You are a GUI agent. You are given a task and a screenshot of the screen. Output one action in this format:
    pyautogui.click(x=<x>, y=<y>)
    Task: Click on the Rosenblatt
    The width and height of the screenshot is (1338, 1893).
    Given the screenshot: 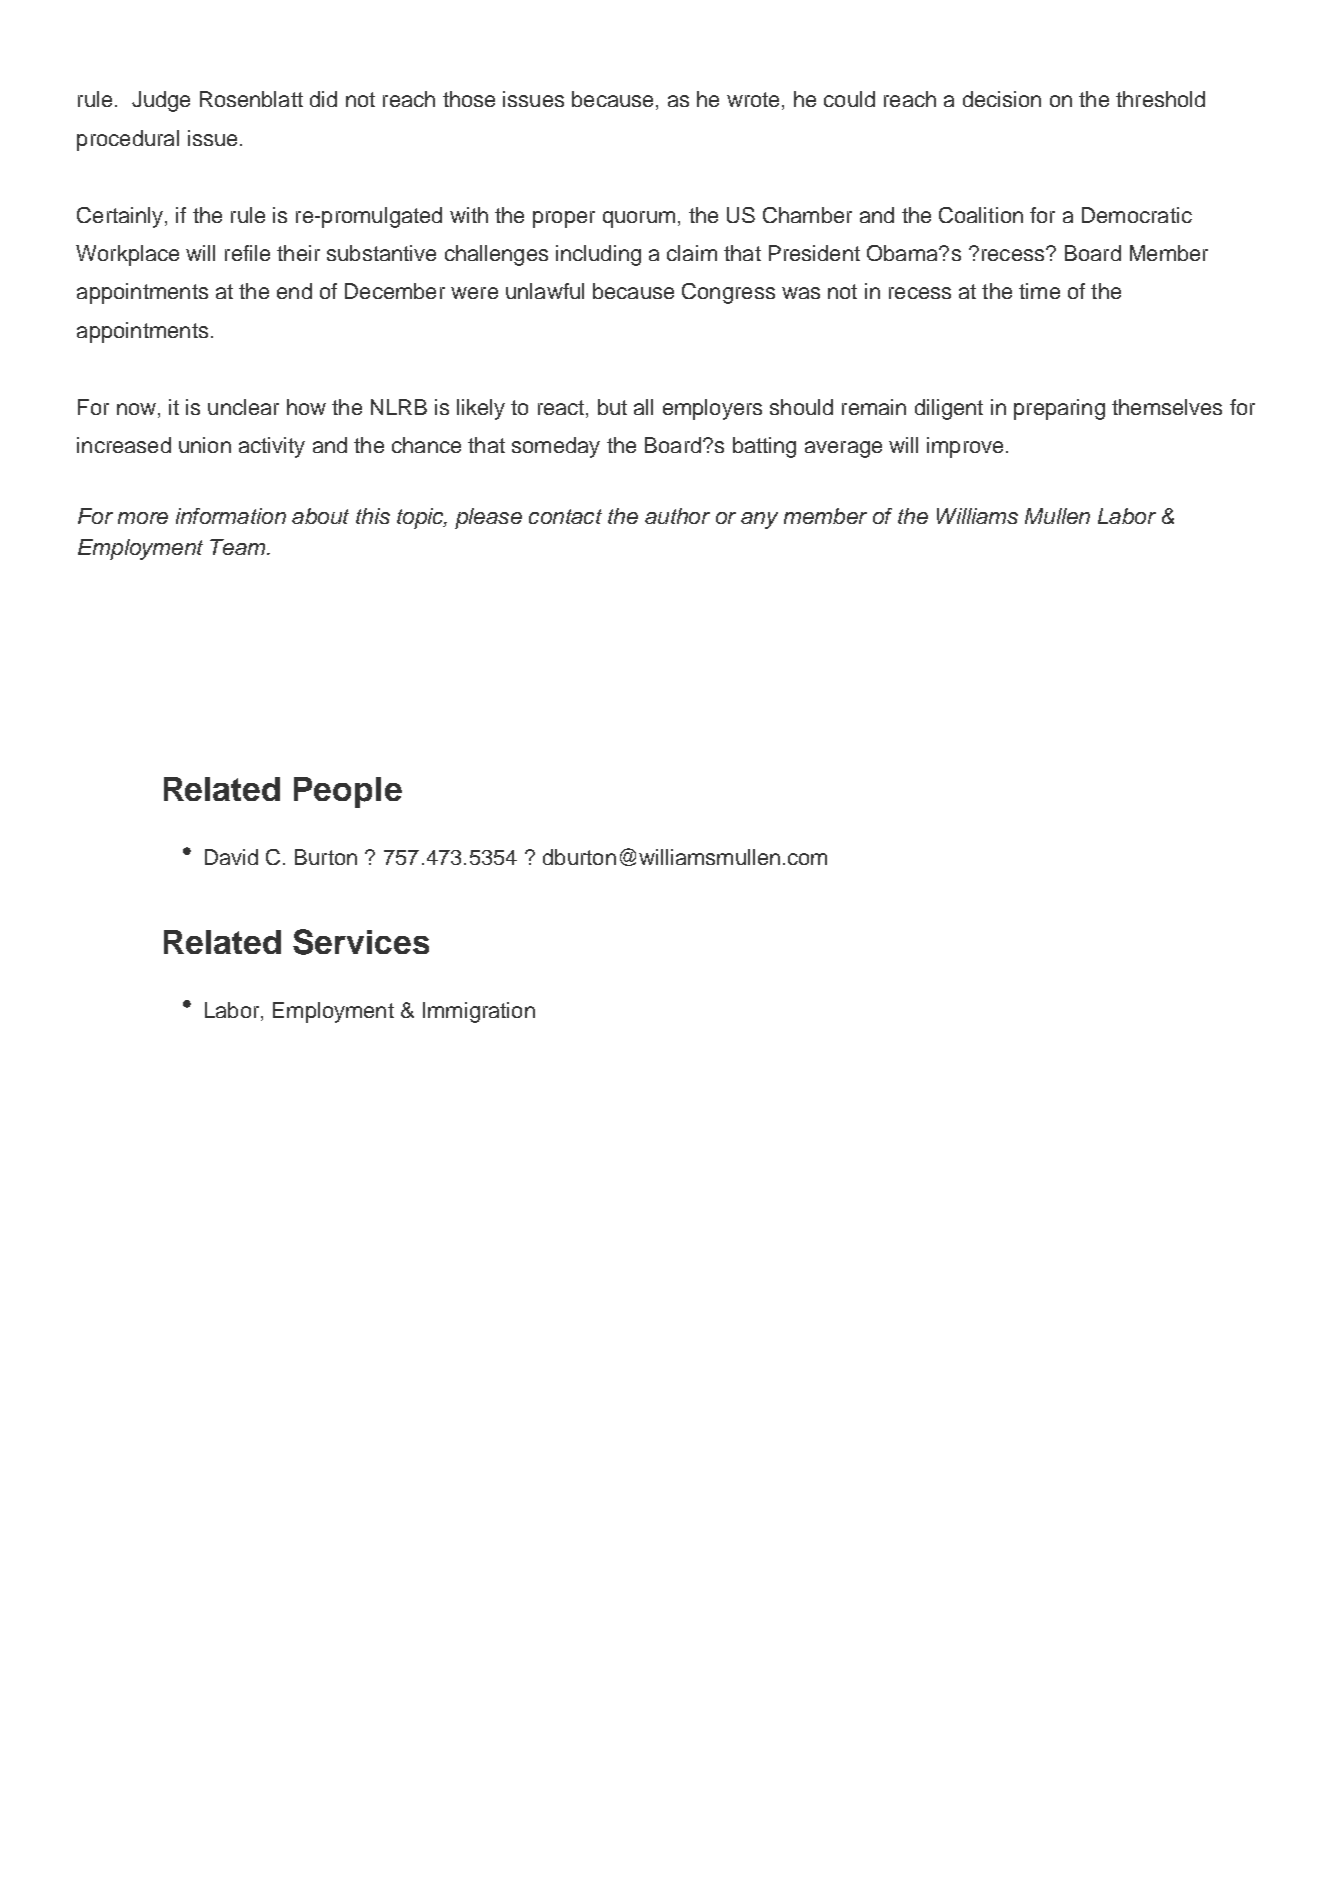 What is the action you would take?
    pyautogui.click(x=251, y=99)
